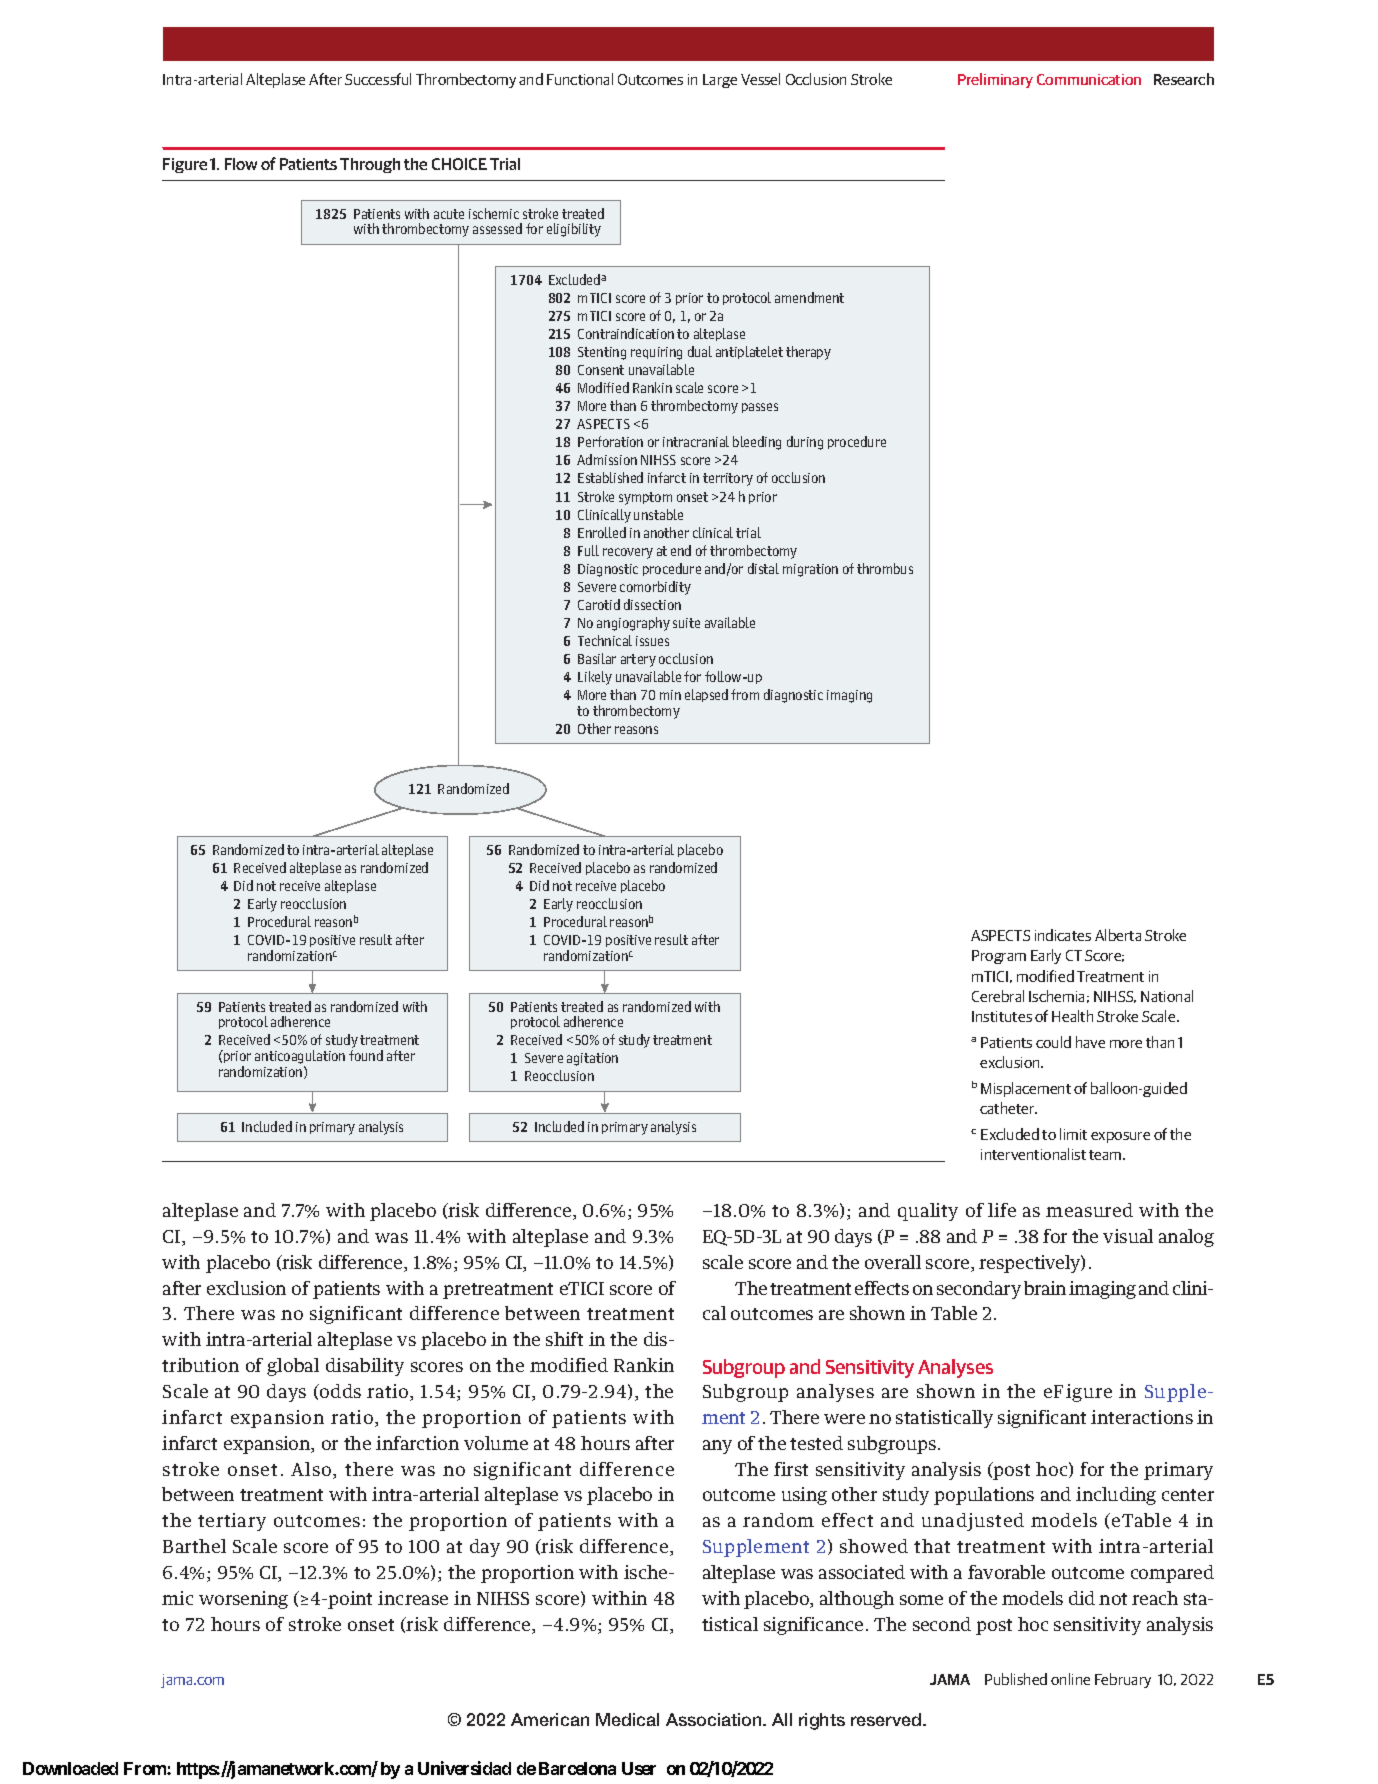  What do you see at coordinates (70, 1768) in the image?
I see `Downloaded` at bounding box center [70, 1768].
